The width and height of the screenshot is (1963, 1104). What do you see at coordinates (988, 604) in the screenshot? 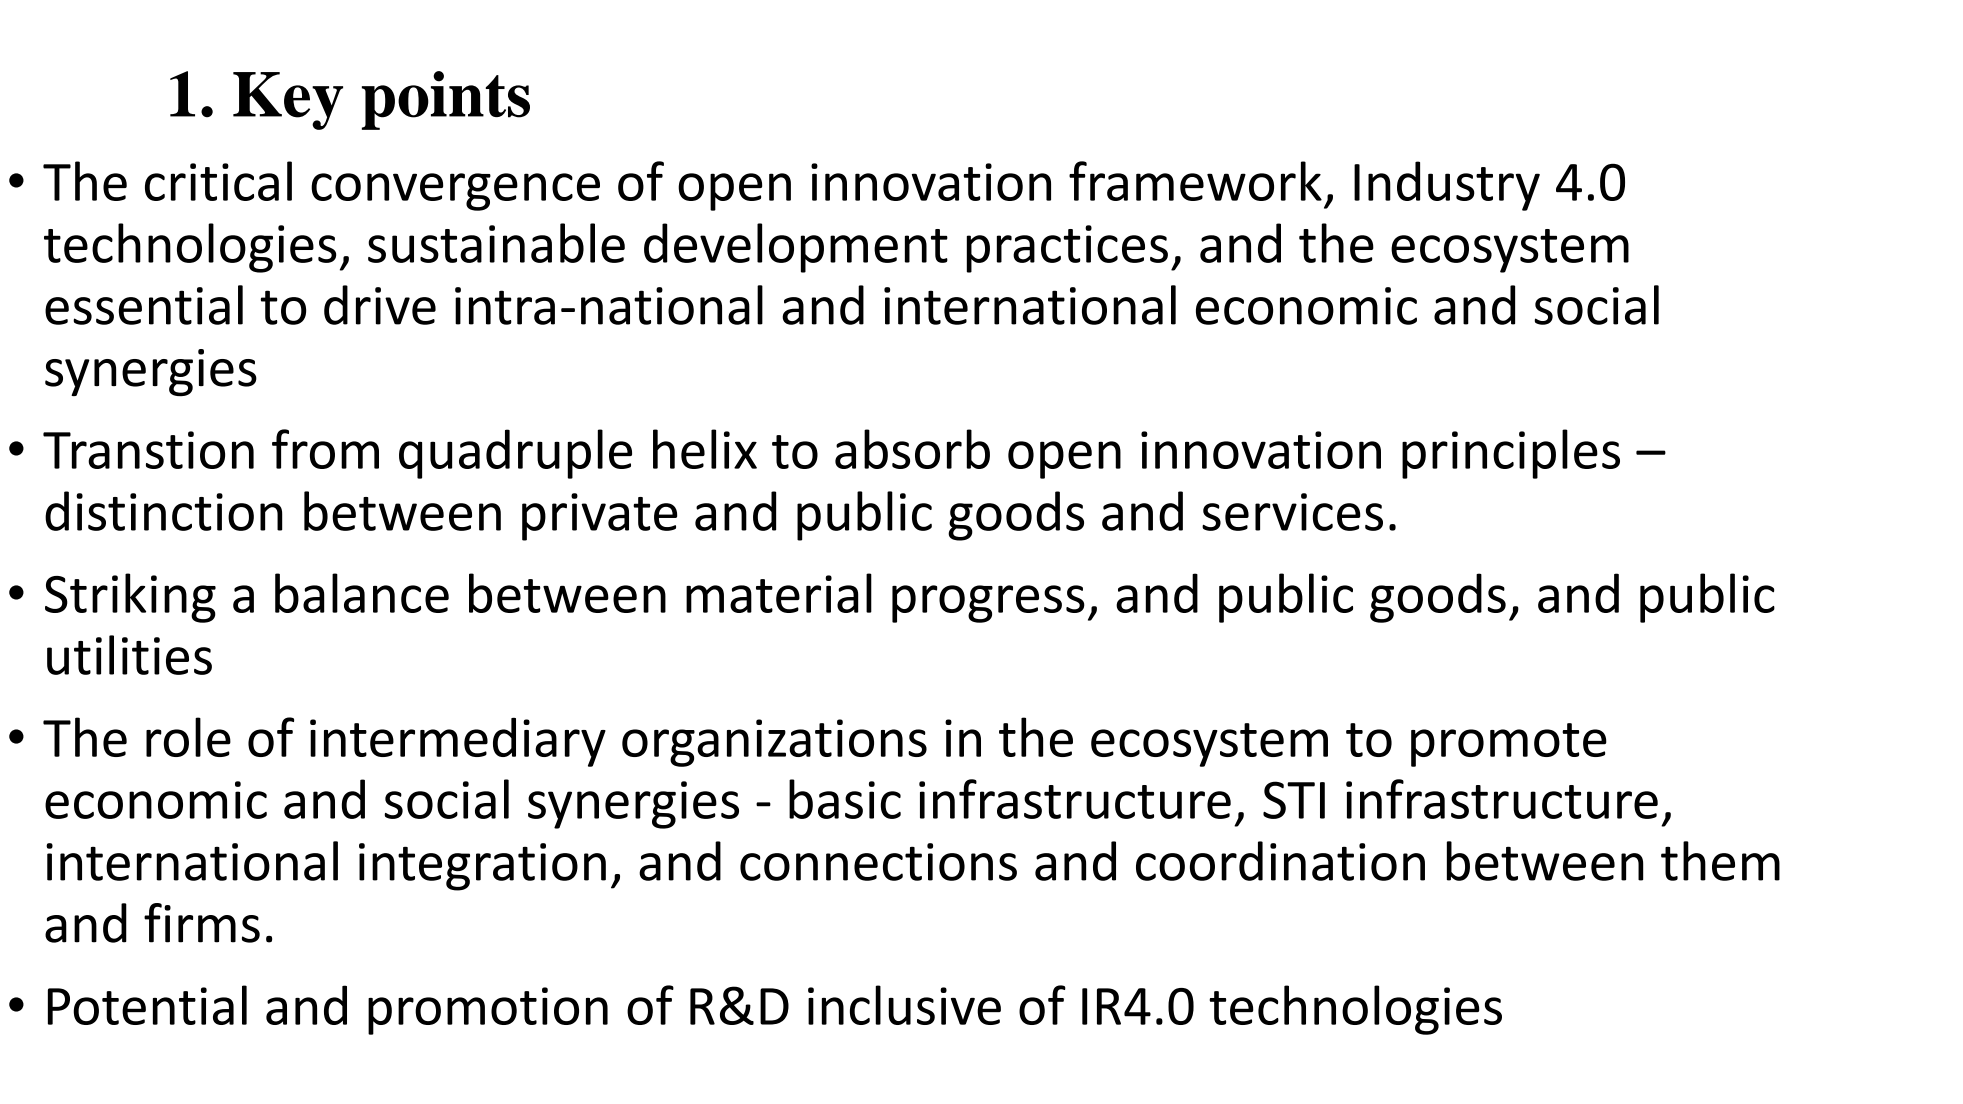
I see `progress` at bounding box center [988, 604].
